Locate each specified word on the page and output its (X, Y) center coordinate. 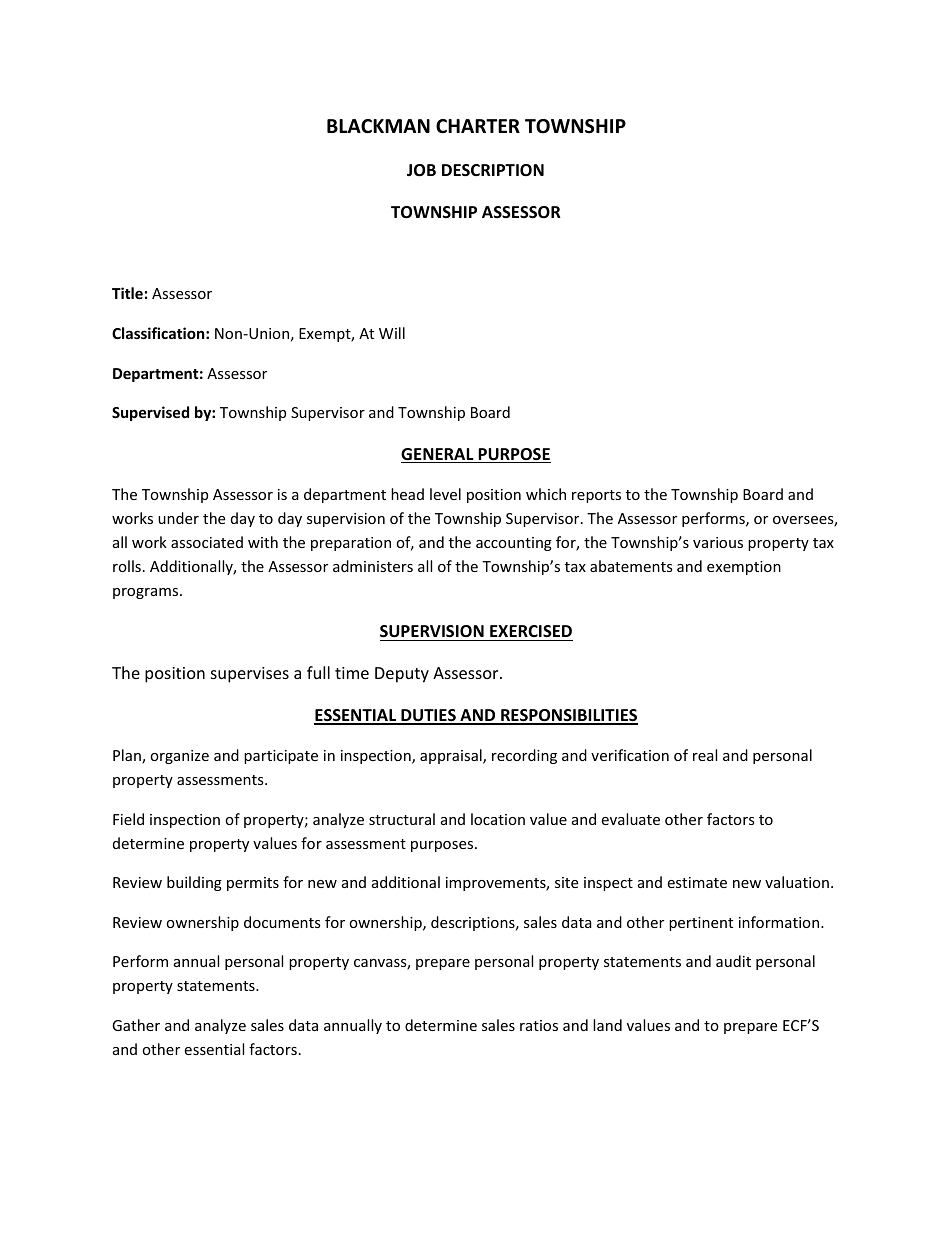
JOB (421, 170)
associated (207, 542)
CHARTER (478, 126)
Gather (136, 1025)
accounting (514, 544)
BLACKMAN (378, 126)
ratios (539, 1025)
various (718, 542)
